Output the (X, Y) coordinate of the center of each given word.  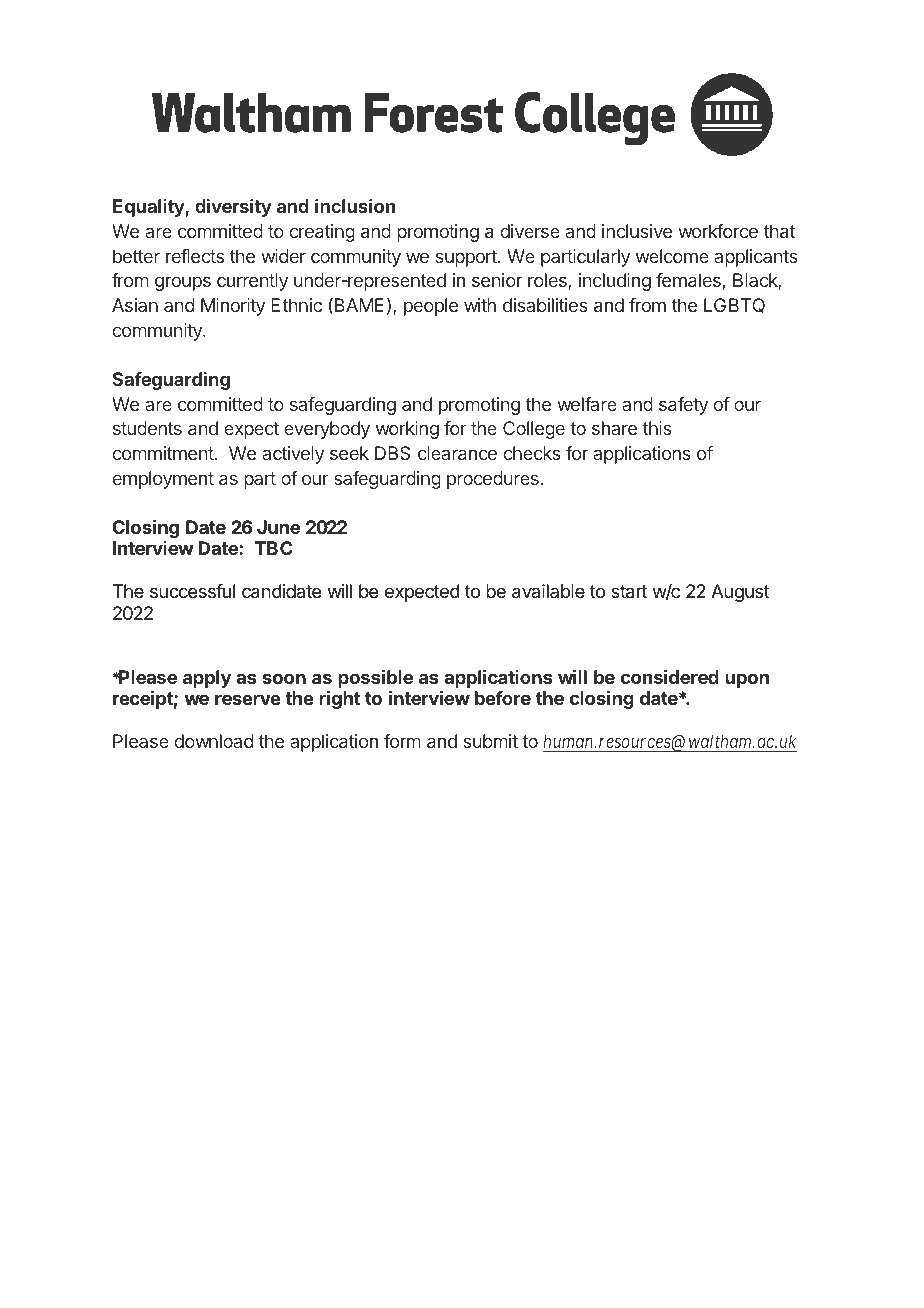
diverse (530, 231)
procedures (494, 480)
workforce (718, 231)
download (214, 741)
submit (491, 741)
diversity (233, 208)
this (657, 428)
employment (163, 480)
